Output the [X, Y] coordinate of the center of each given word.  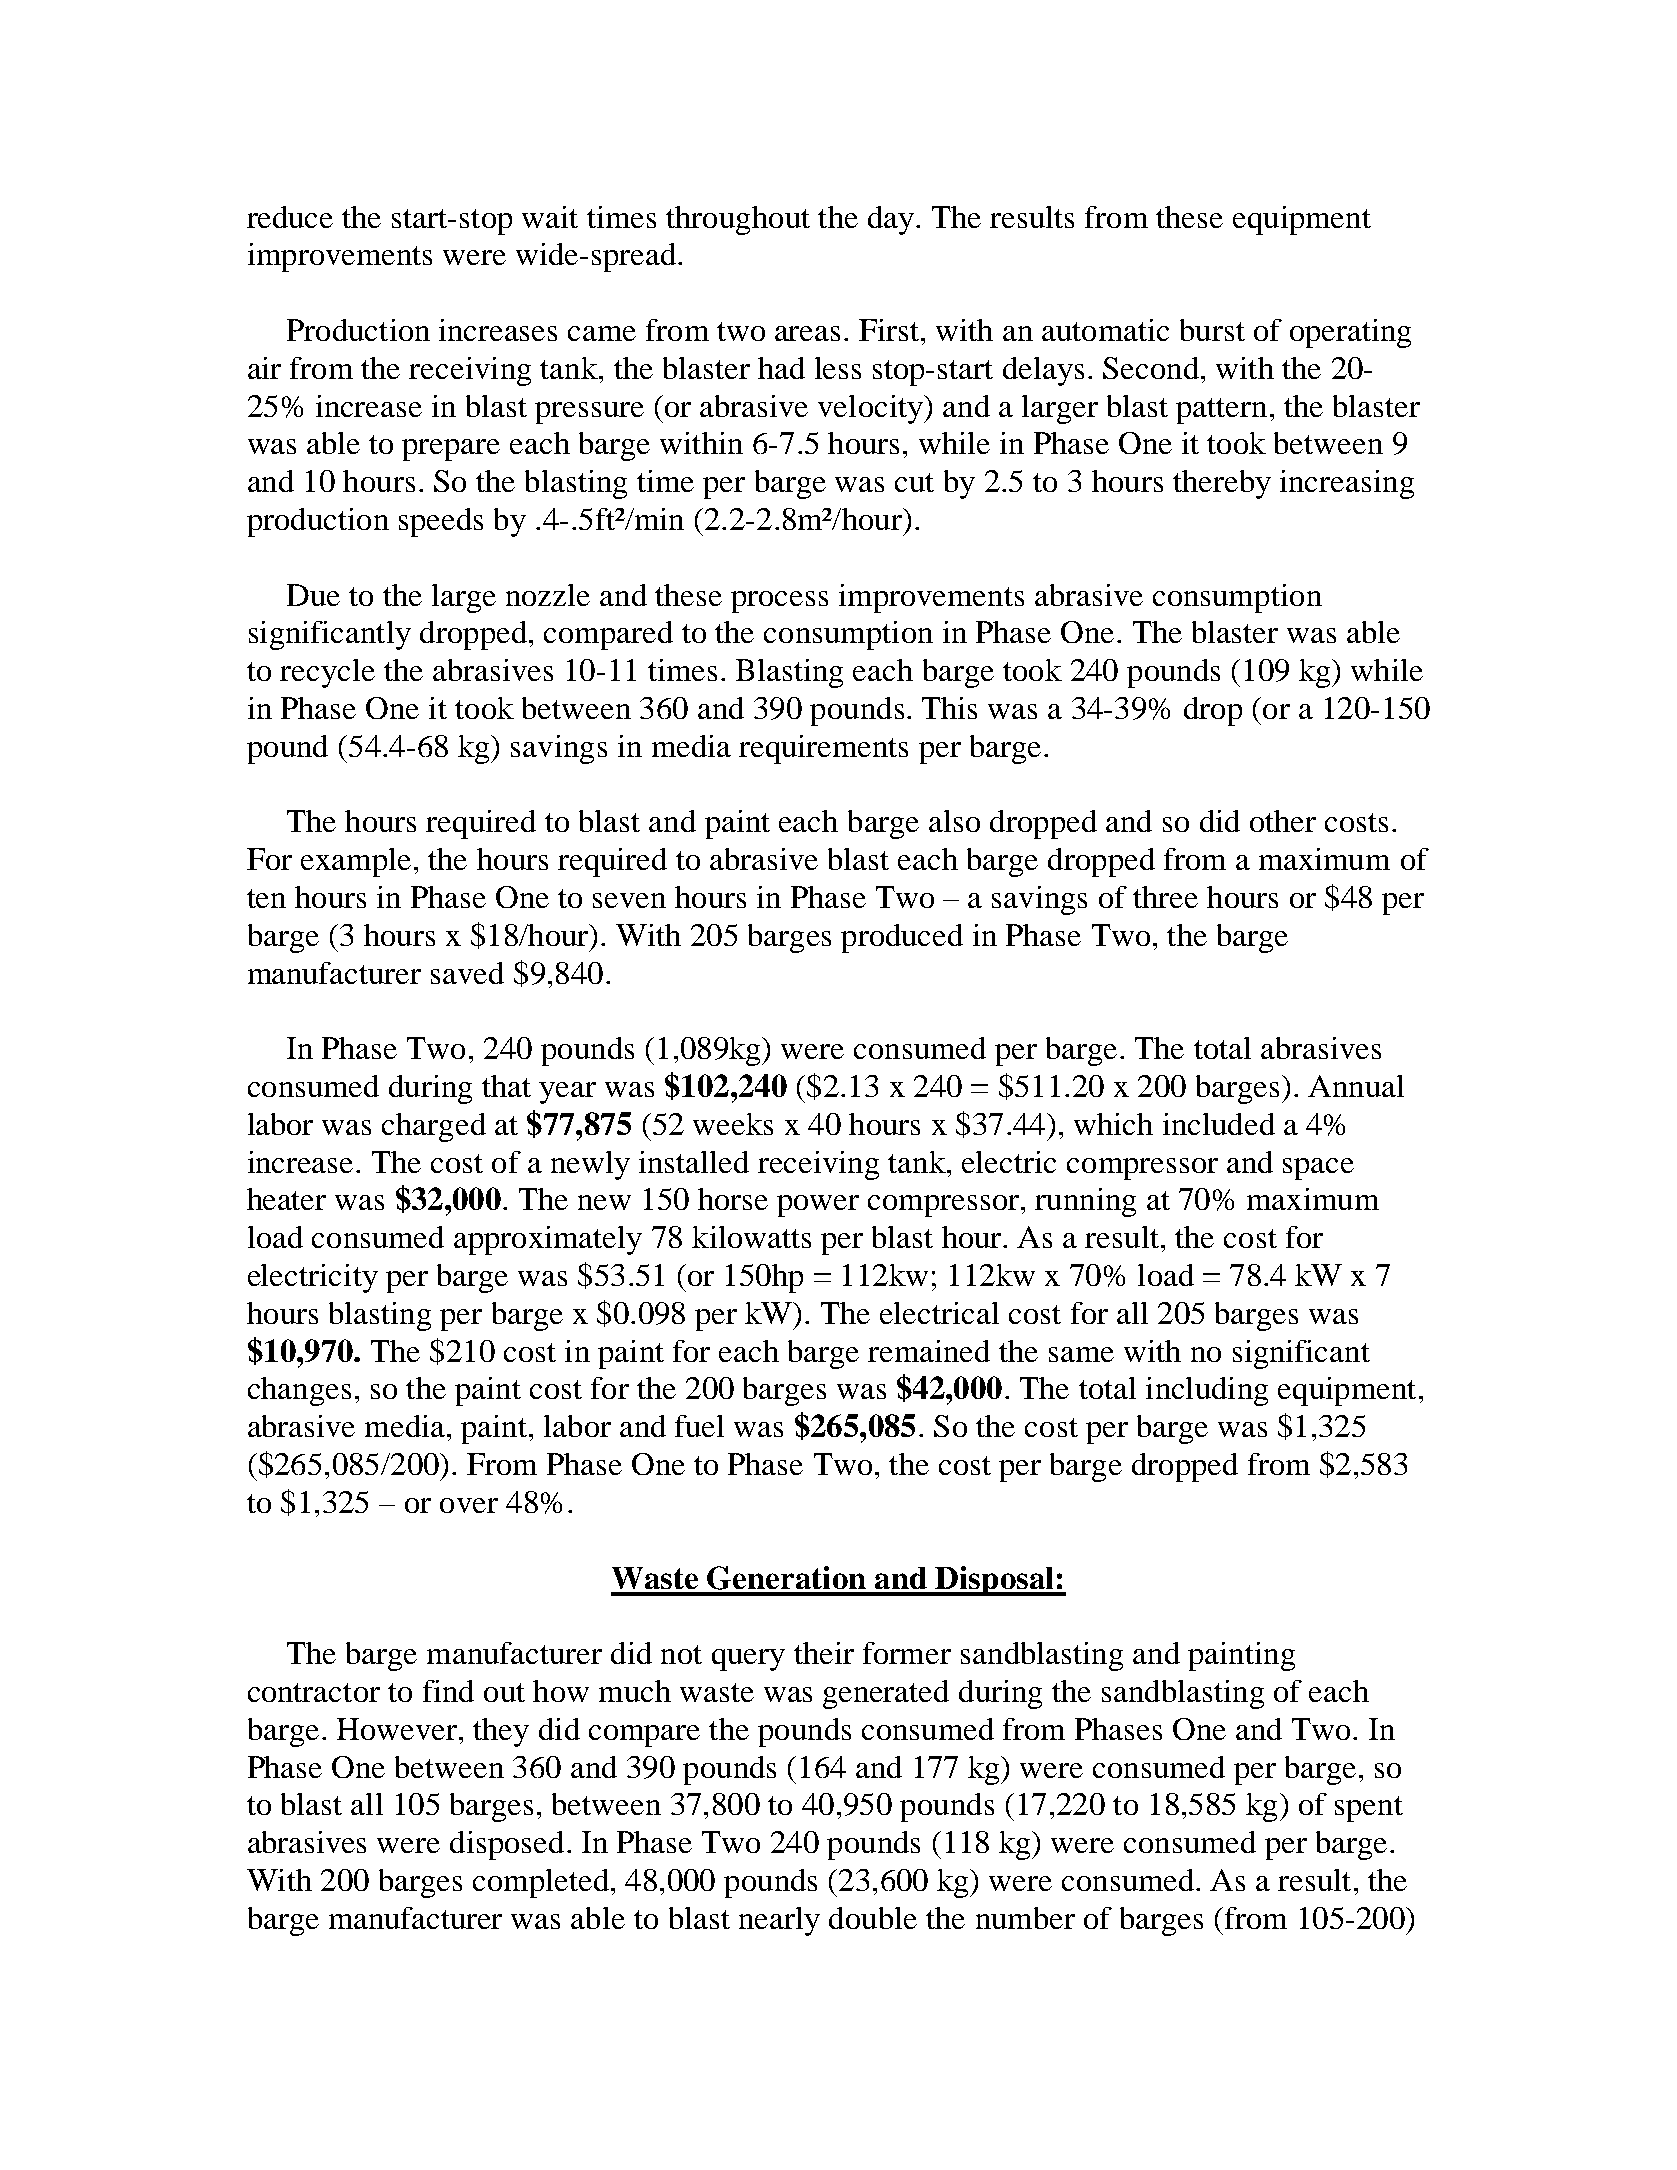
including [1207, 1391]
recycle [327, 673]
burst [1212, 330]
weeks [733, 1124]
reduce [290, 217]
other [1283, 821]
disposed [507, 1845]
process [779, 602]
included [1219, 1124]
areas [807, 333]
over [469, 1505]
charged [434, 1127]
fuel [699, 1426]
